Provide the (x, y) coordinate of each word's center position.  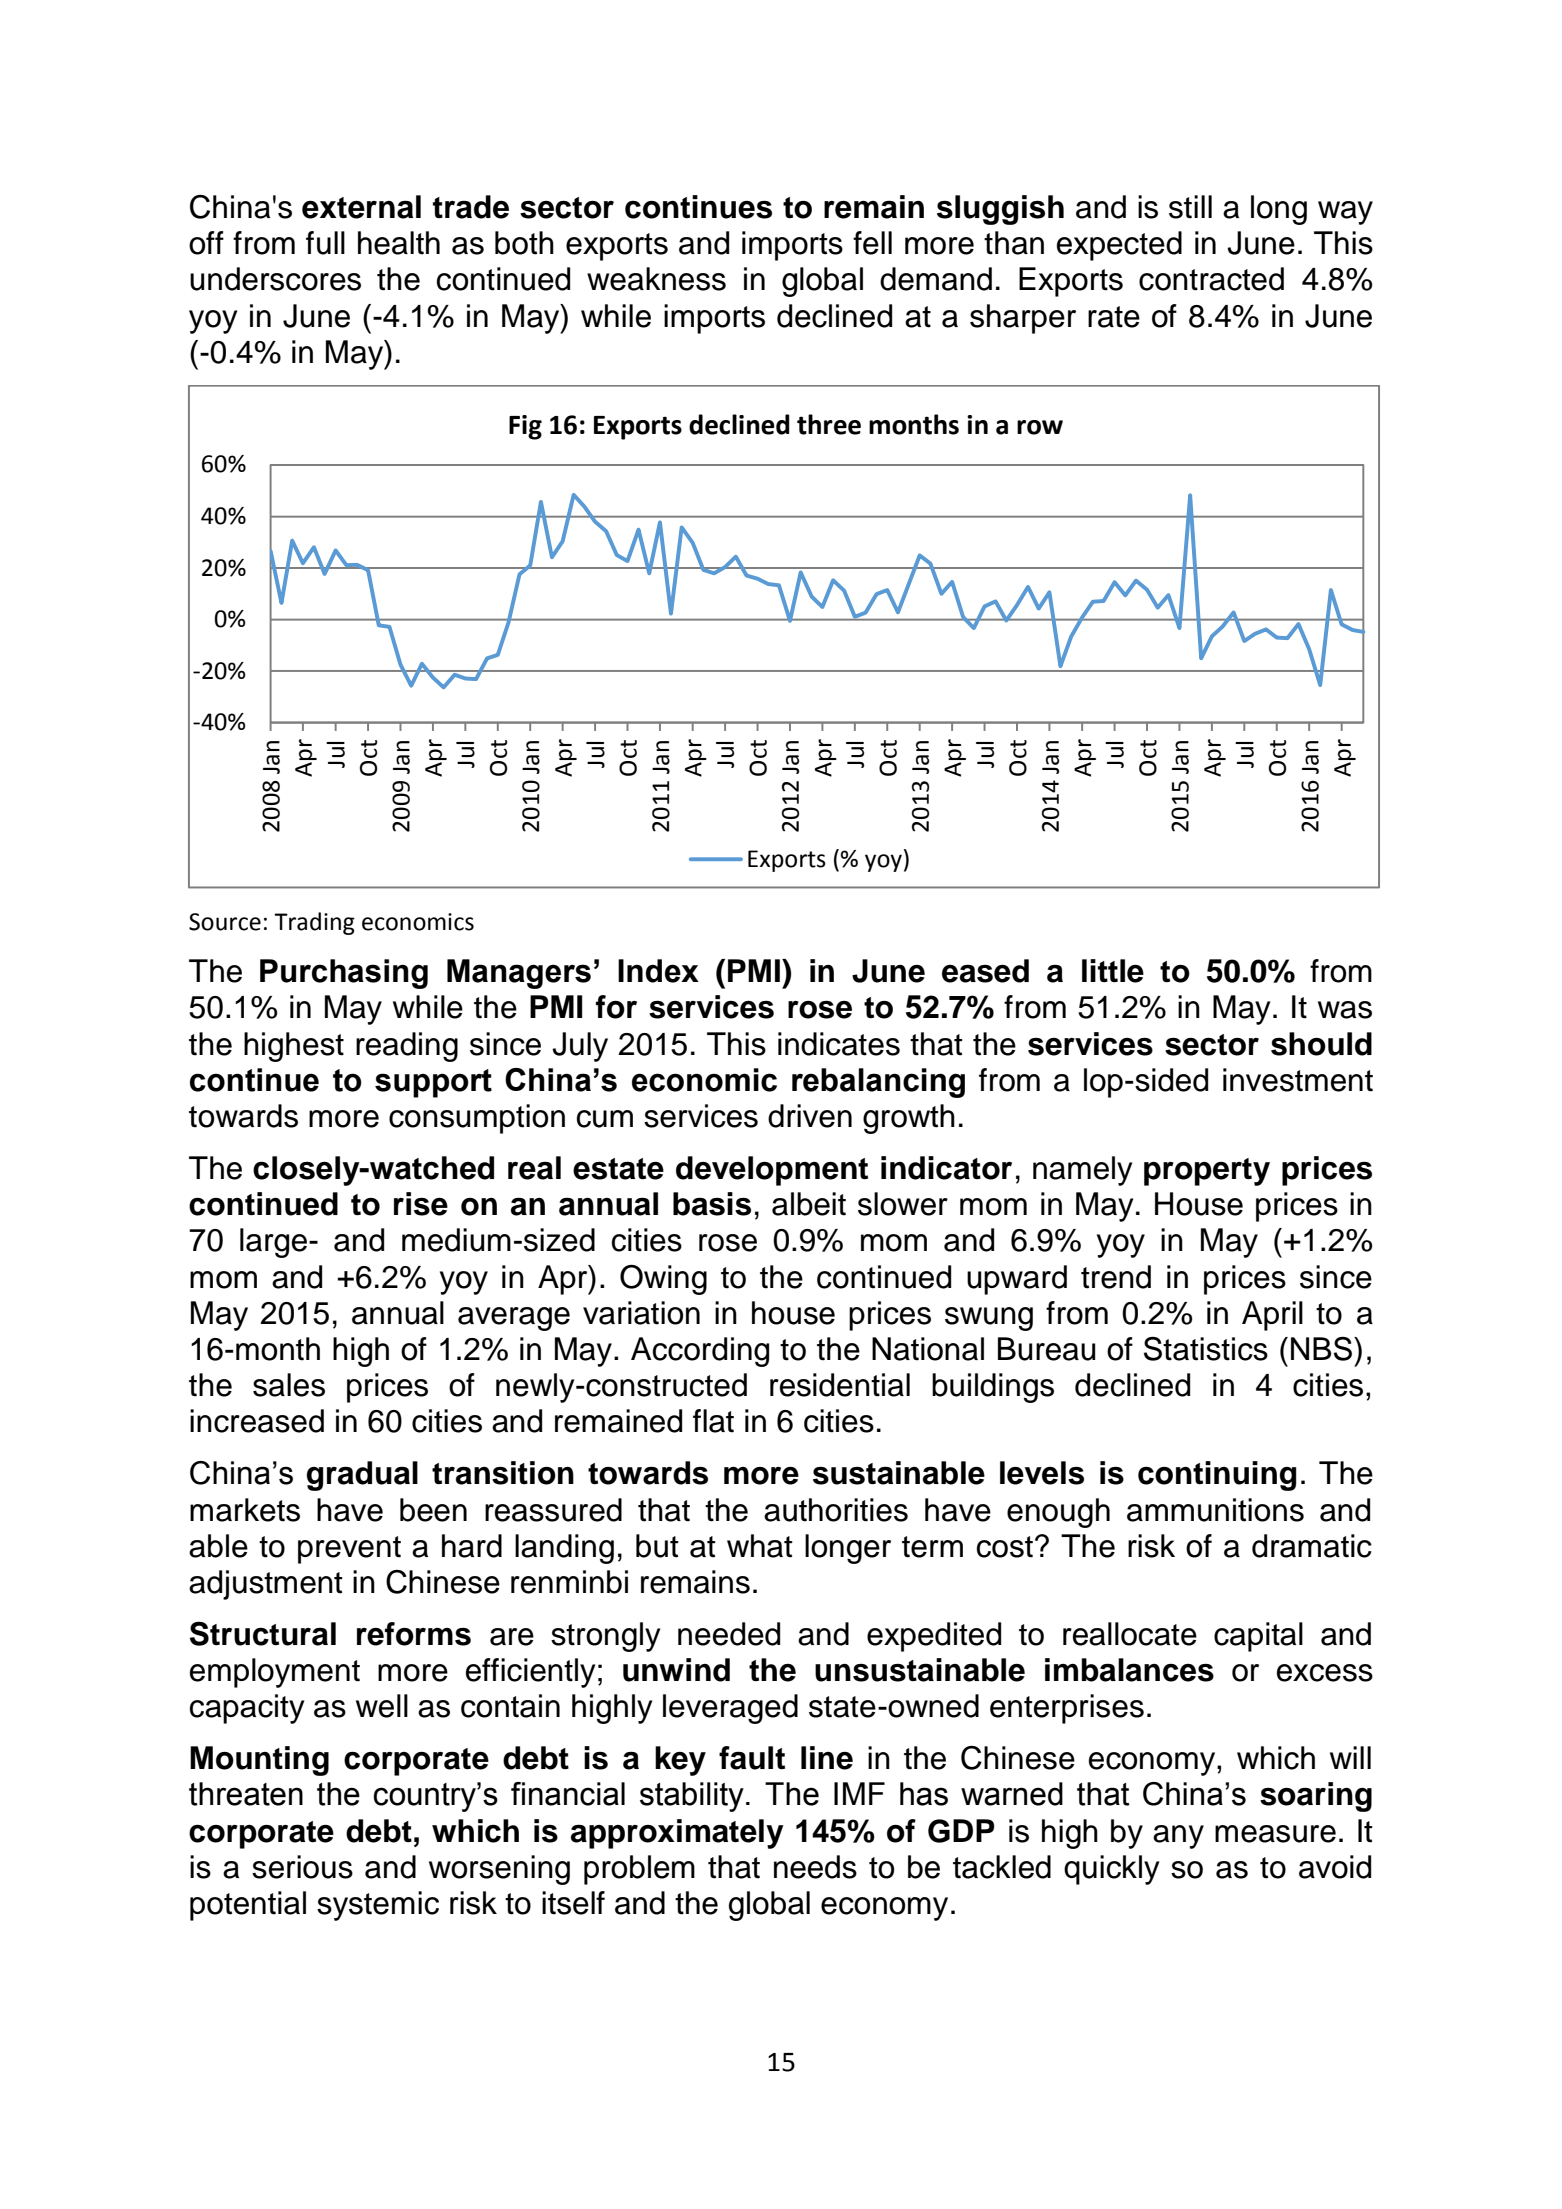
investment (1298, 1080)
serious (302, 1867)
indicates (839, 1044)
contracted (1211, 279)
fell (872, 243)
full (325, 243)
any (1178, 1837)
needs (815, 1867)
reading (407, 1047)
